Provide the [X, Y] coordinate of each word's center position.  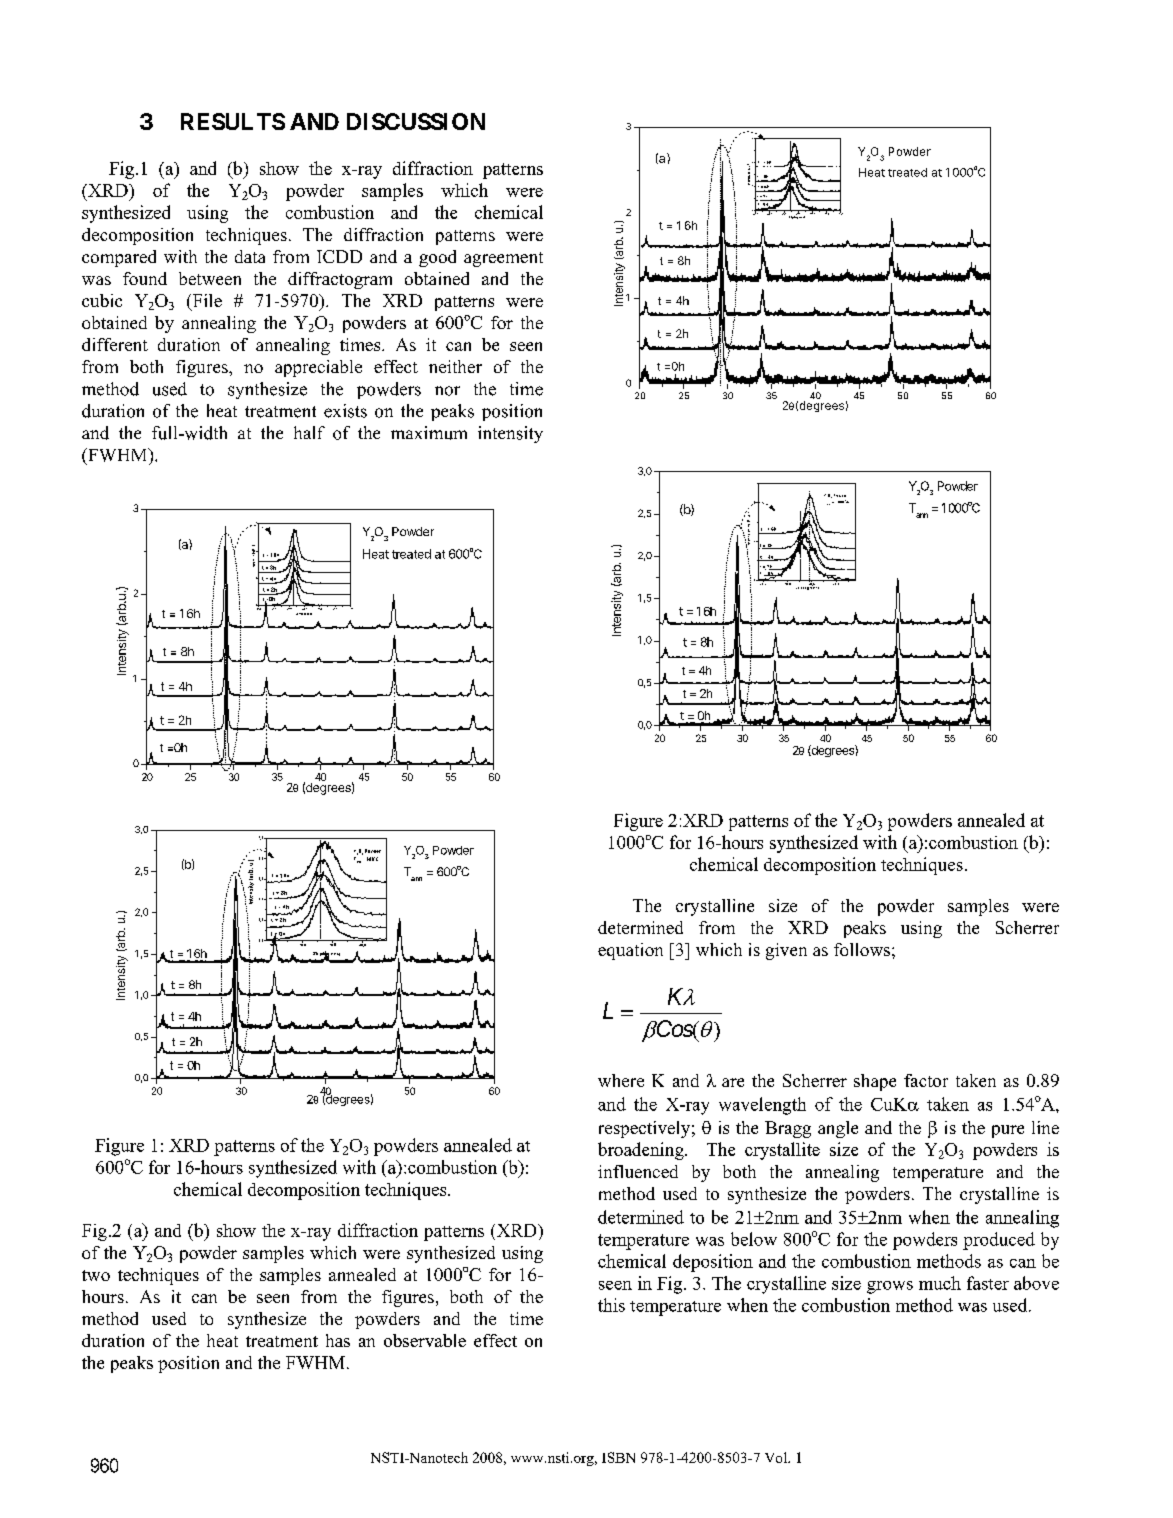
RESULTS [233, 121]
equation [630, 951]
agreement [503, 259]
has [338, 1340]
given [786, 951]
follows [862, 949]
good [437, 258]
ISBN [618, 1457]
